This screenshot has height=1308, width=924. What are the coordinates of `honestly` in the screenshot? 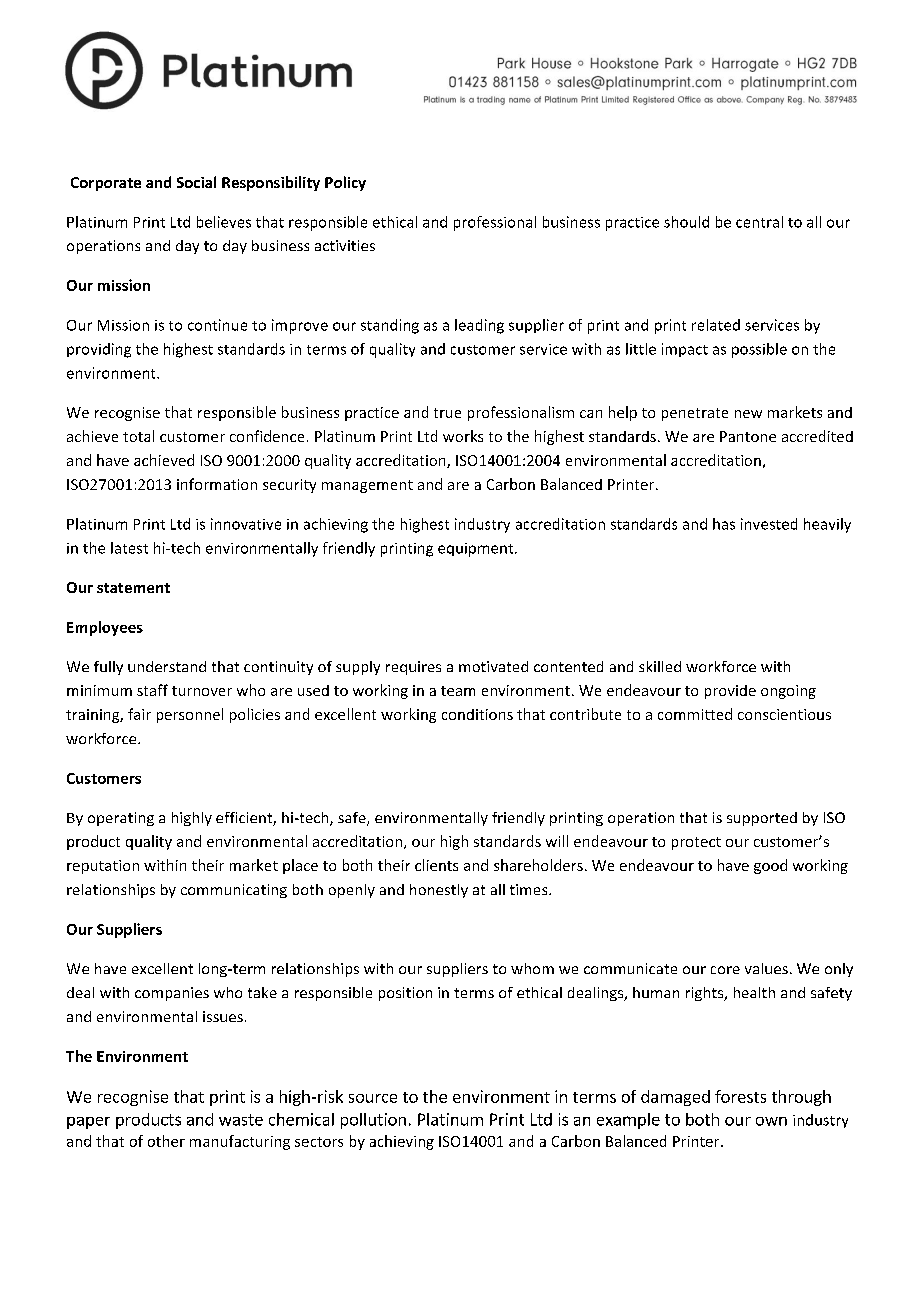 It's located at (439, 891).
